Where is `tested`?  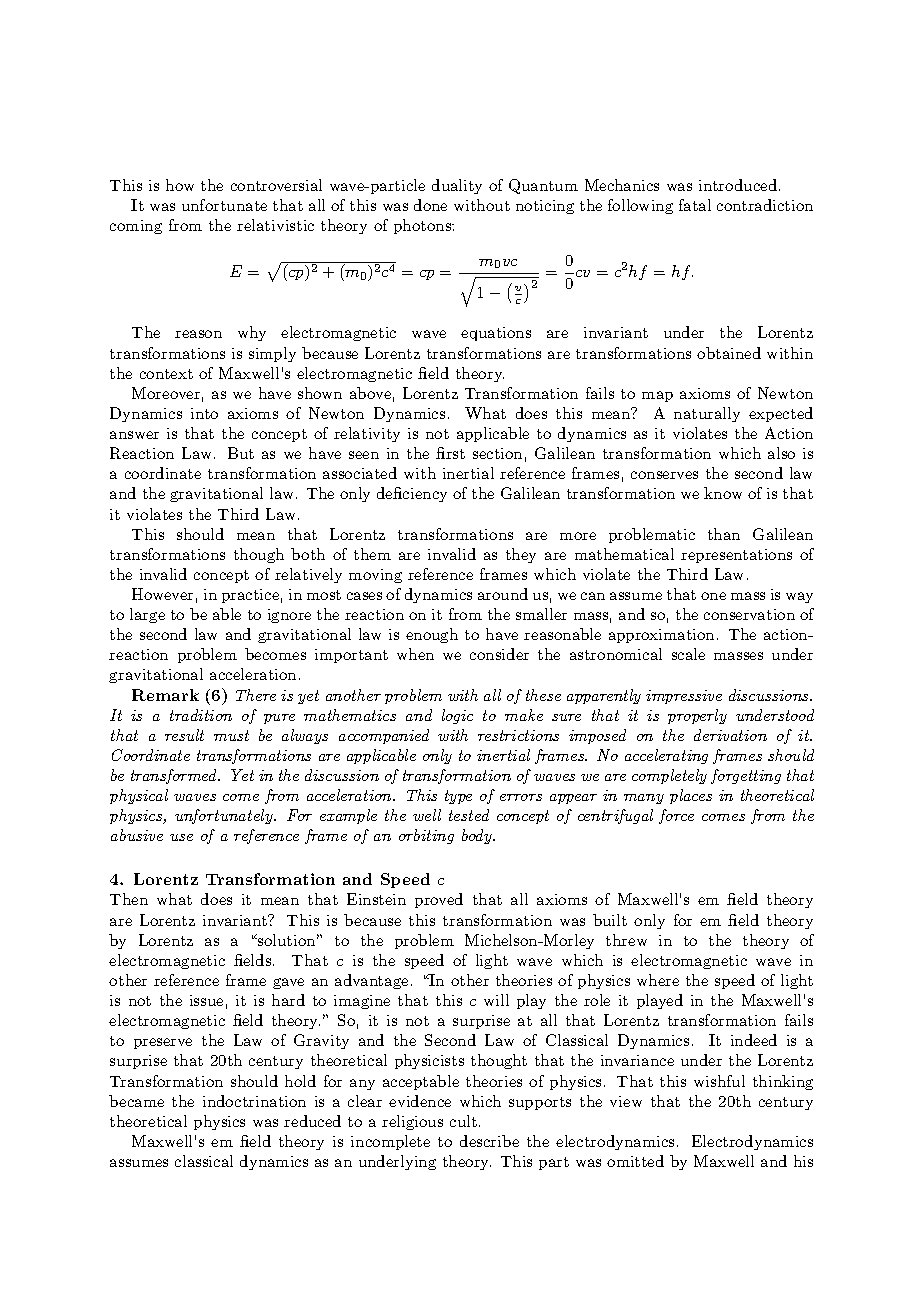
tested is located at coordinates (469, 815).
